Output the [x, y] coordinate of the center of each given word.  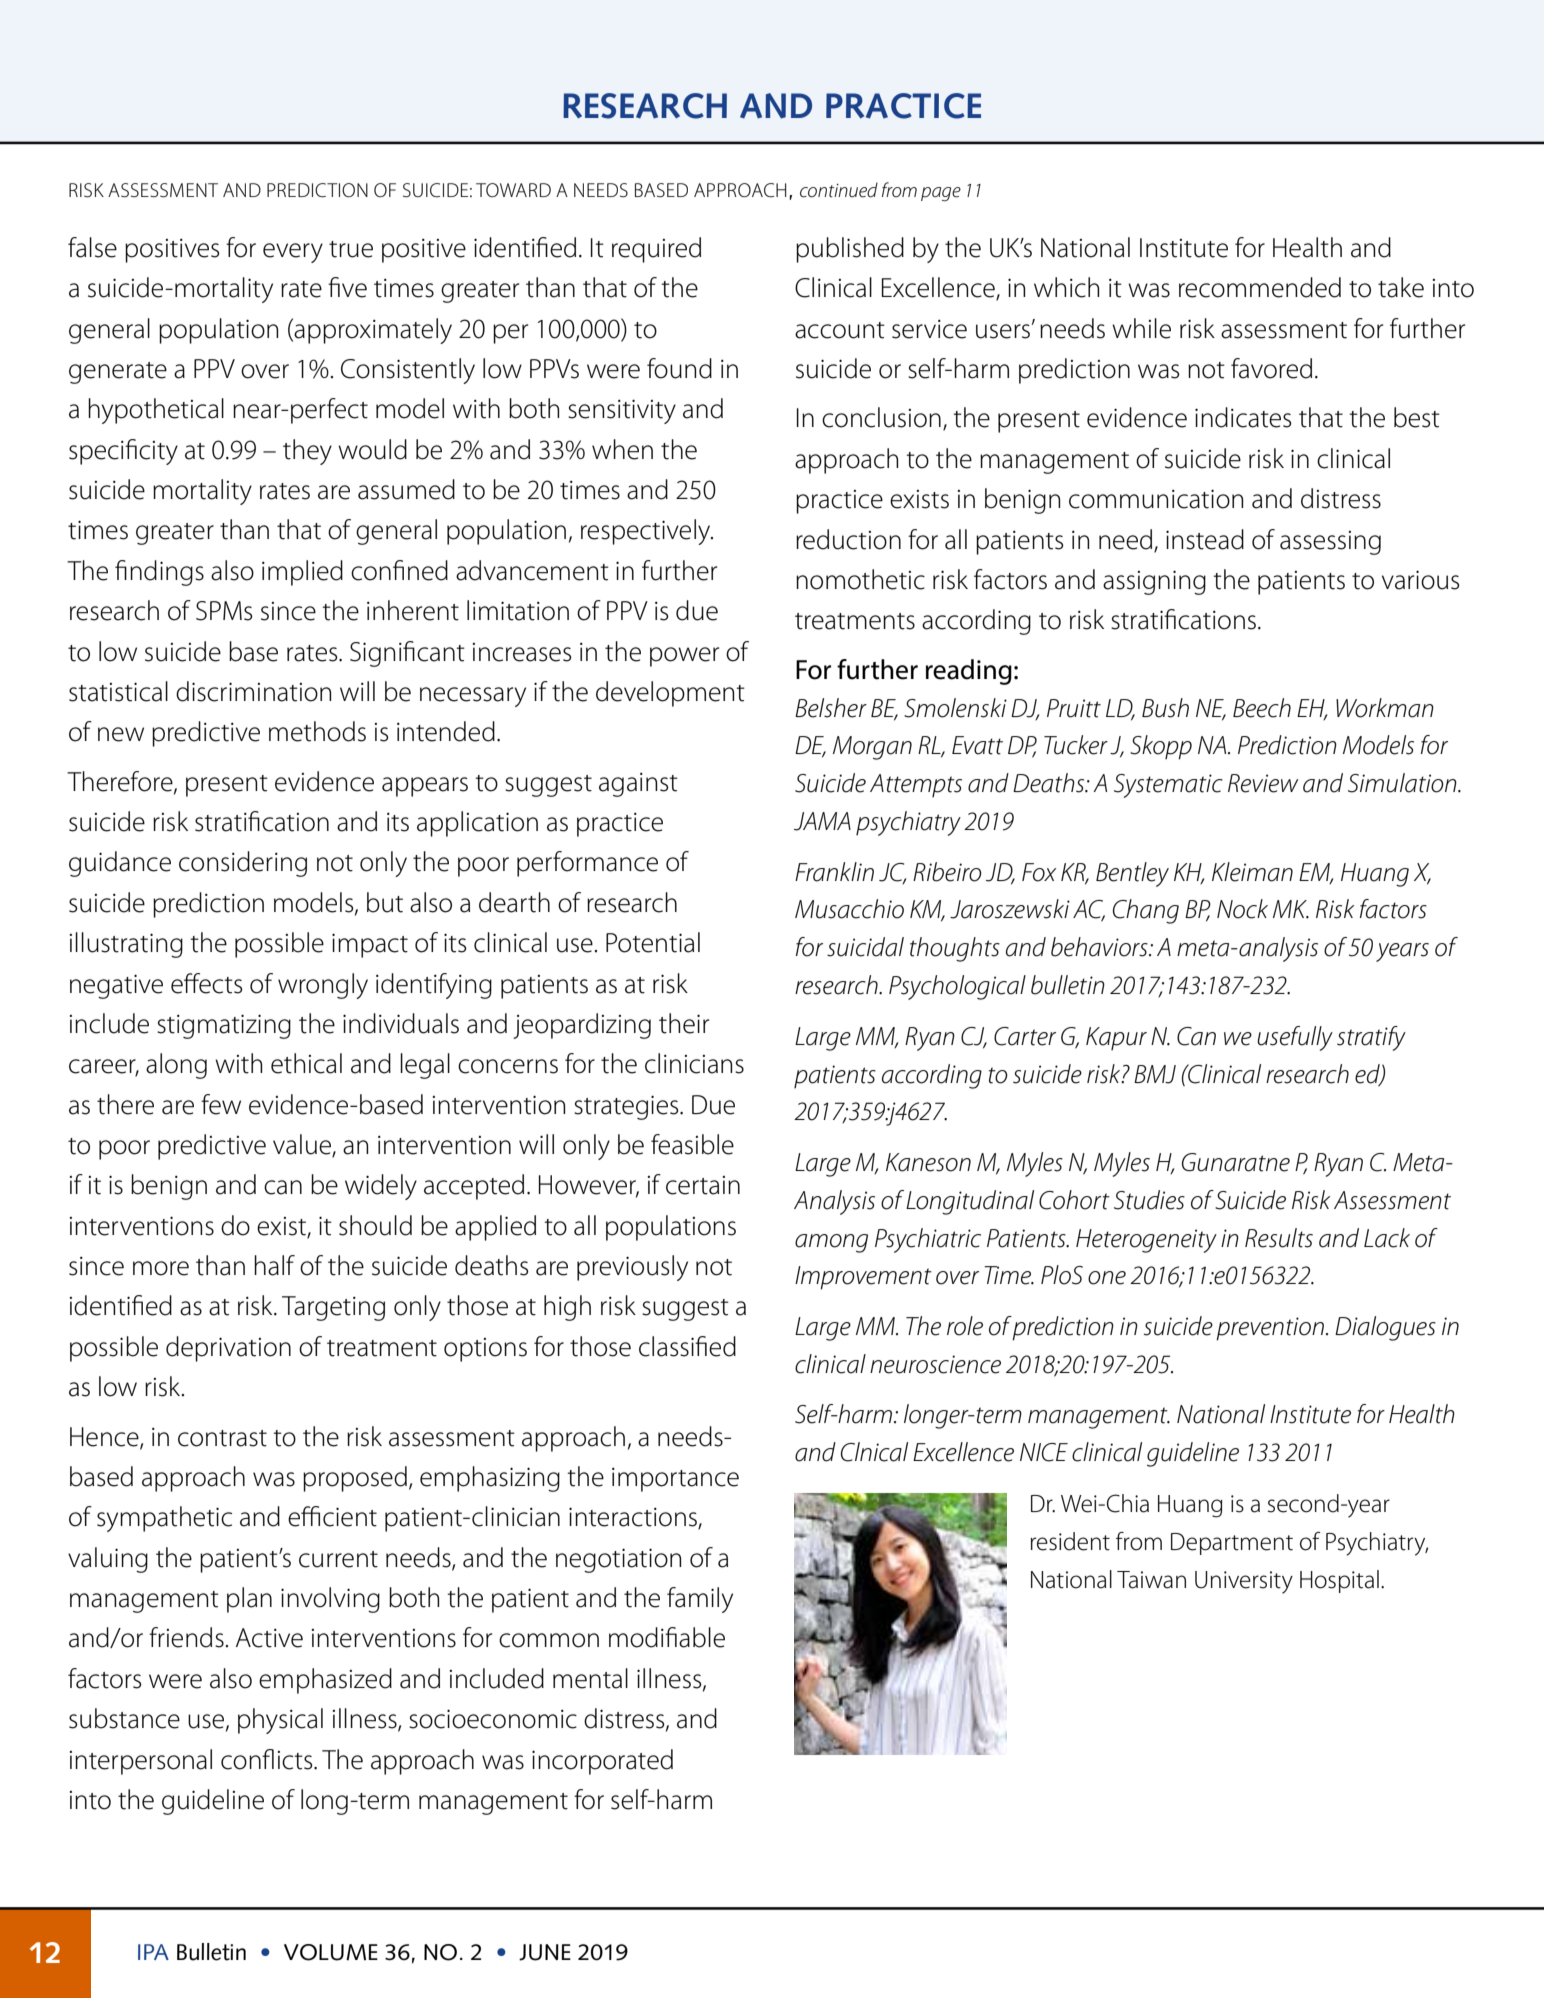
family [700, 1600]
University [1244, 1582]
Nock [1242, 909]
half [274, 1265]
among [831, 1243]
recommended [1260, 287]
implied [302, 573]
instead [1205, 539]
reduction [848, 539]
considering [243, 864]
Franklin [834, 872]
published [850, 250]
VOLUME [331, 1952]
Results [1279, 1238]
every [293, 253]
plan [249, 1600]
